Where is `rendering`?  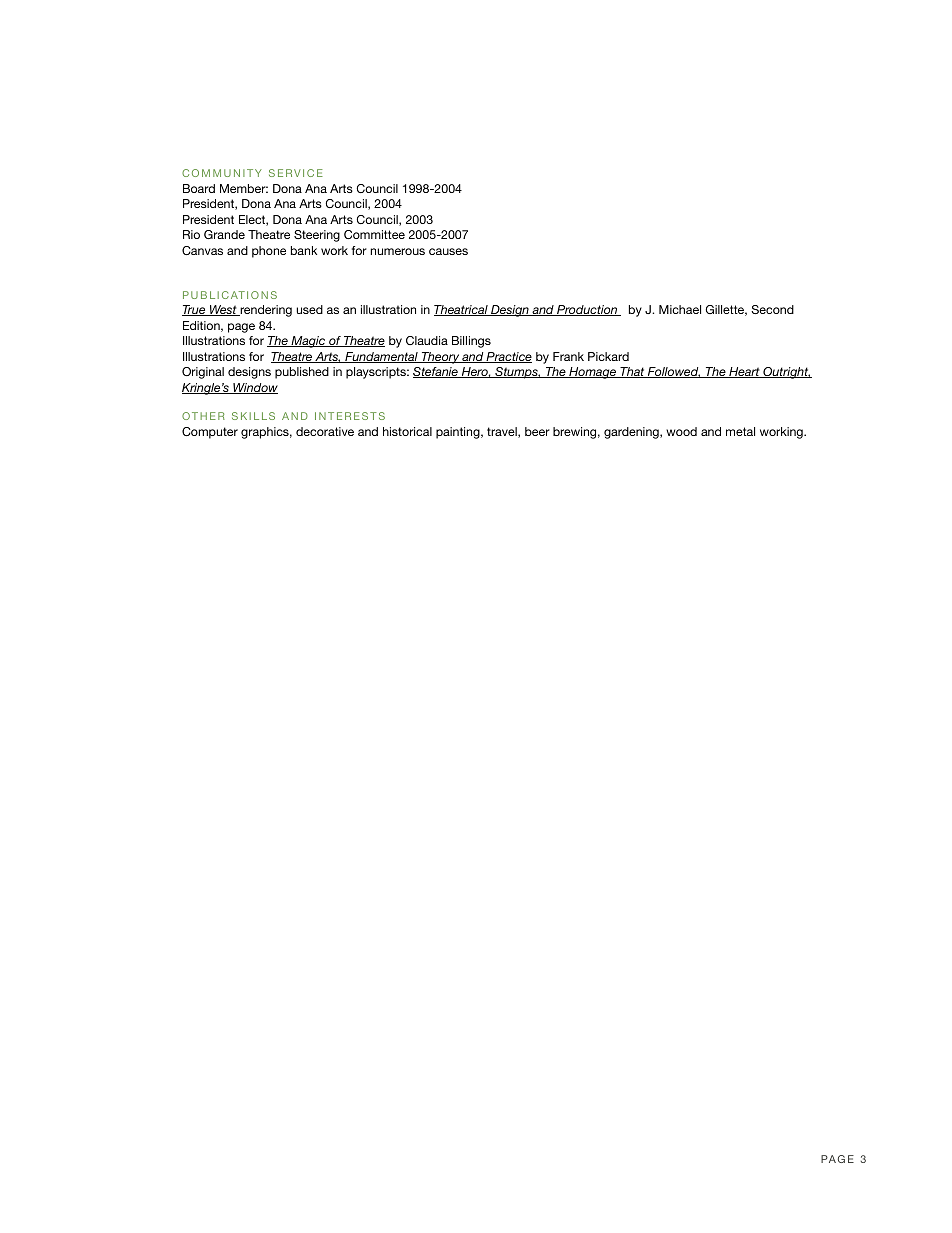
rendering is located at coordinates (265, 311).
